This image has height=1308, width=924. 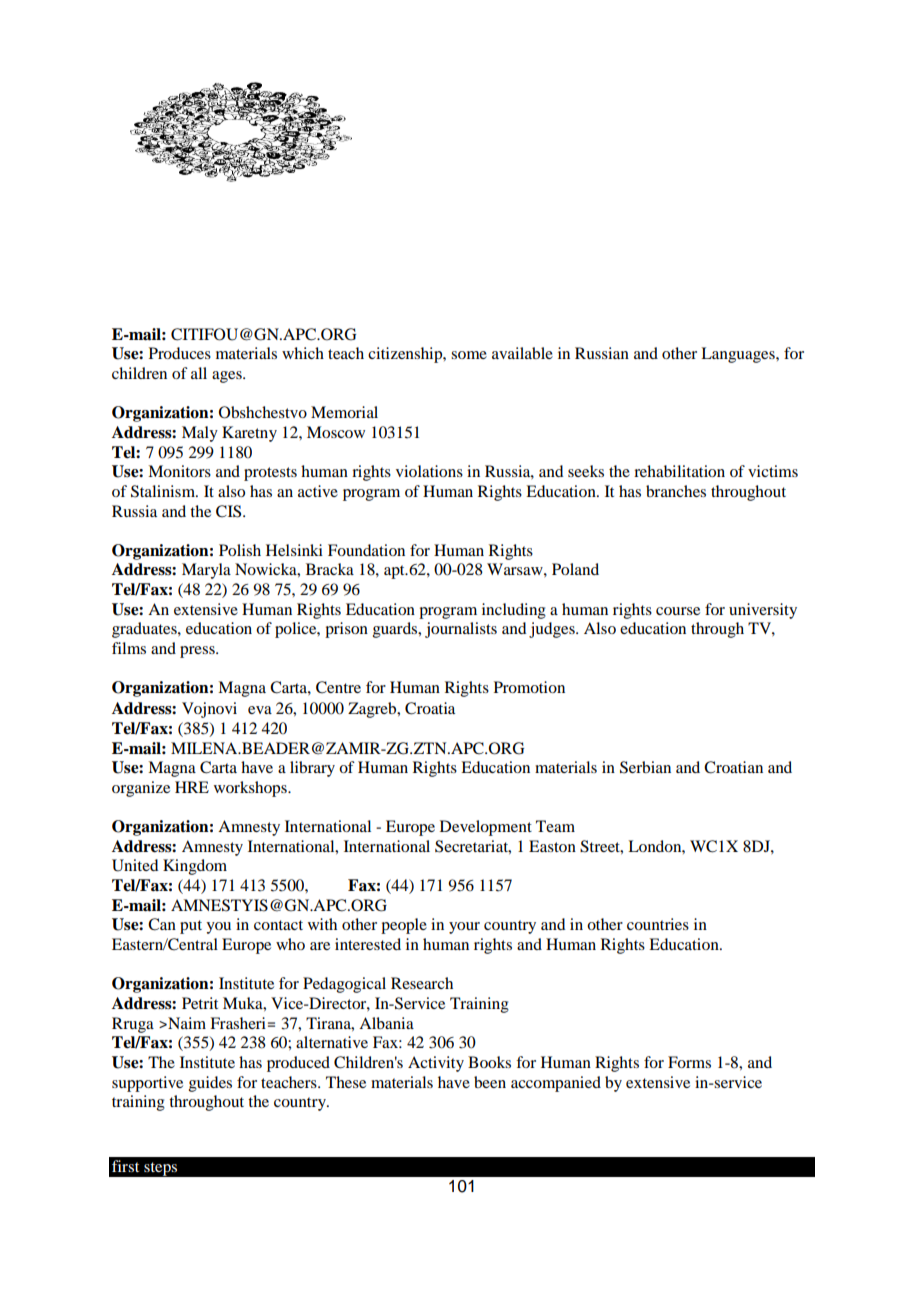 I want to click on Serbian, so click(x=645, y=767).
